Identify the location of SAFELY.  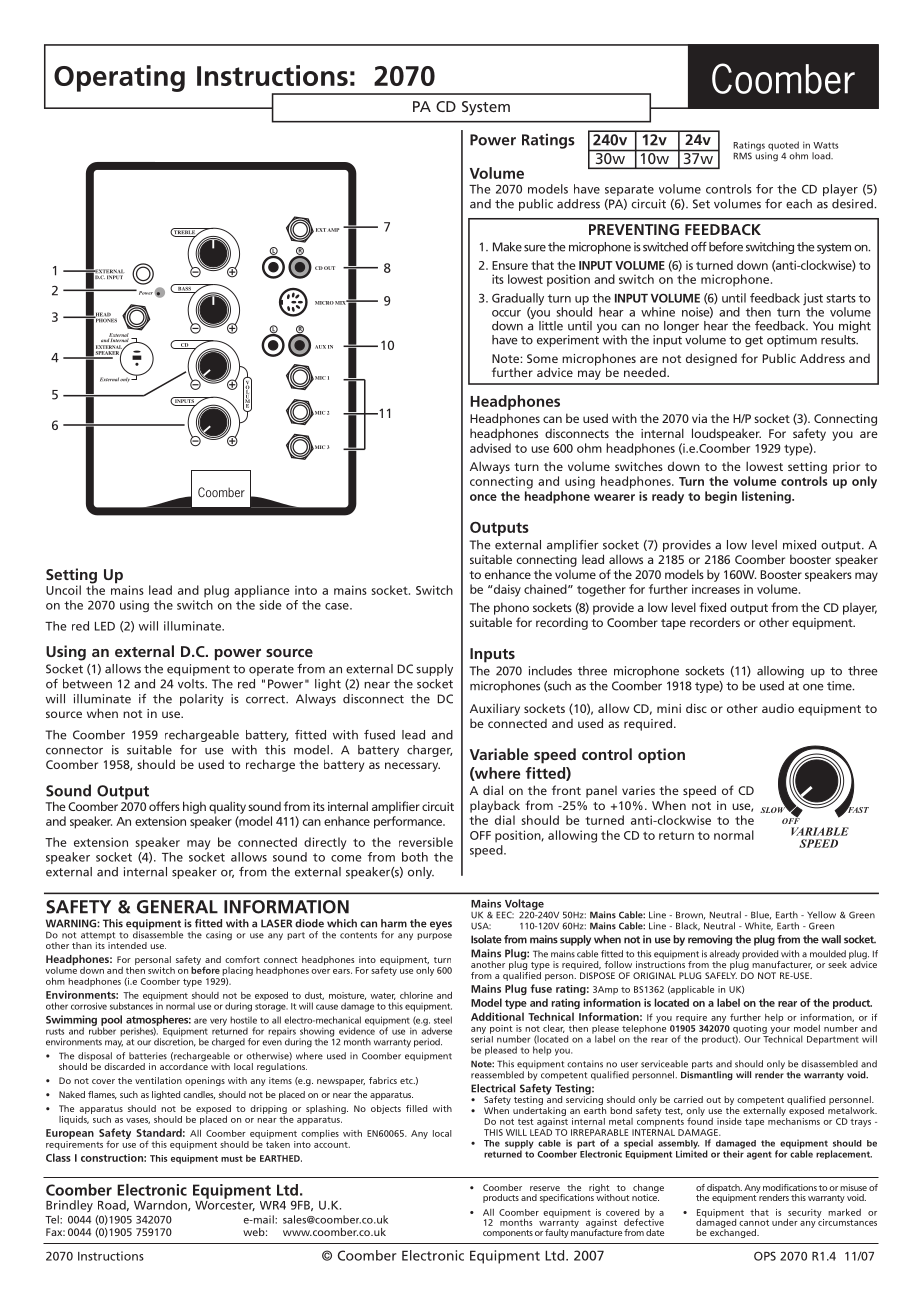
(721, 975).
